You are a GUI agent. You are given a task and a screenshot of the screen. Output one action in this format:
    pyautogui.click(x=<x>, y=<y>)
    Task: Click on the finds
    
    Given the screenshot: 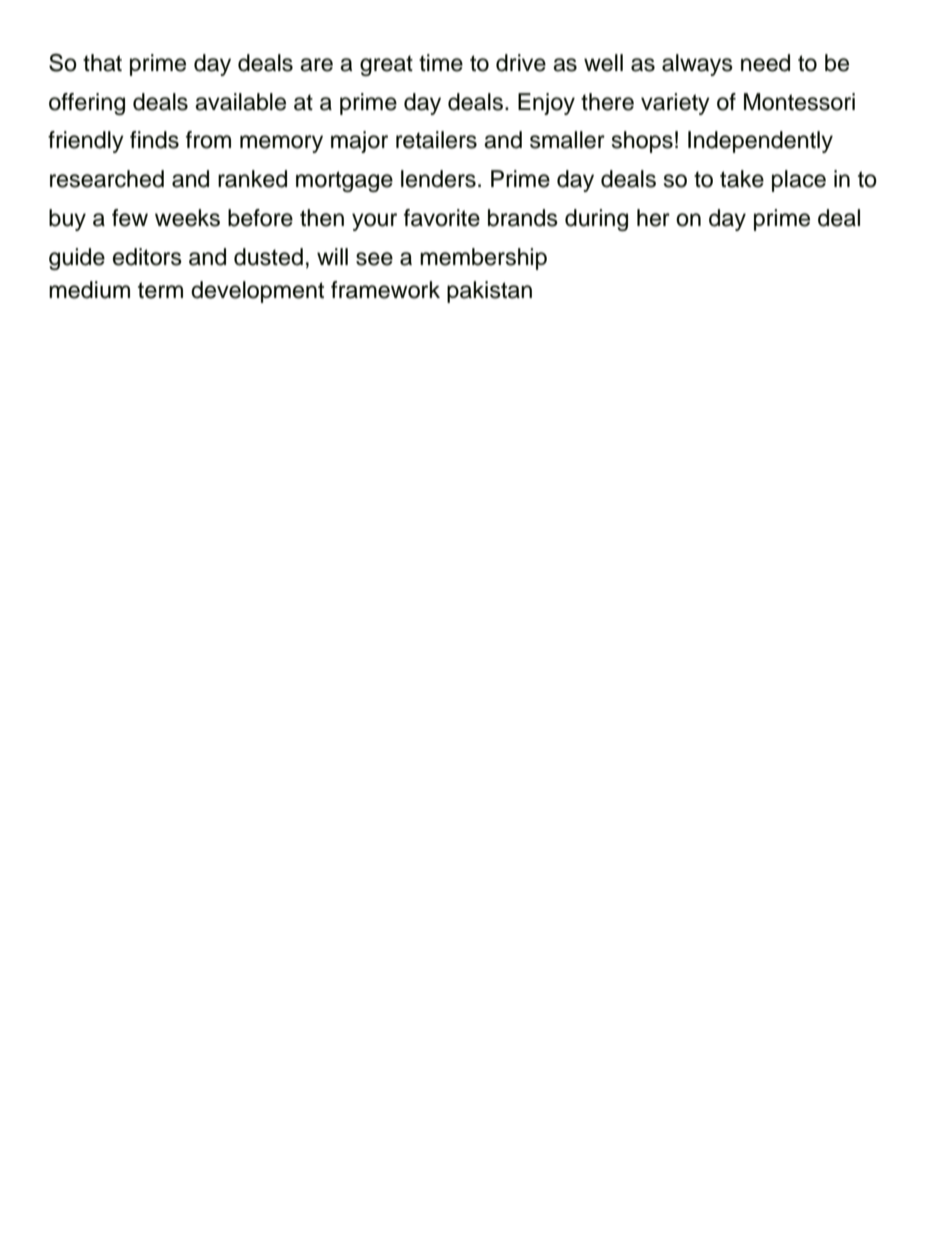 What is the action you would take?
    pyautogui.click(x=154, y=140)
